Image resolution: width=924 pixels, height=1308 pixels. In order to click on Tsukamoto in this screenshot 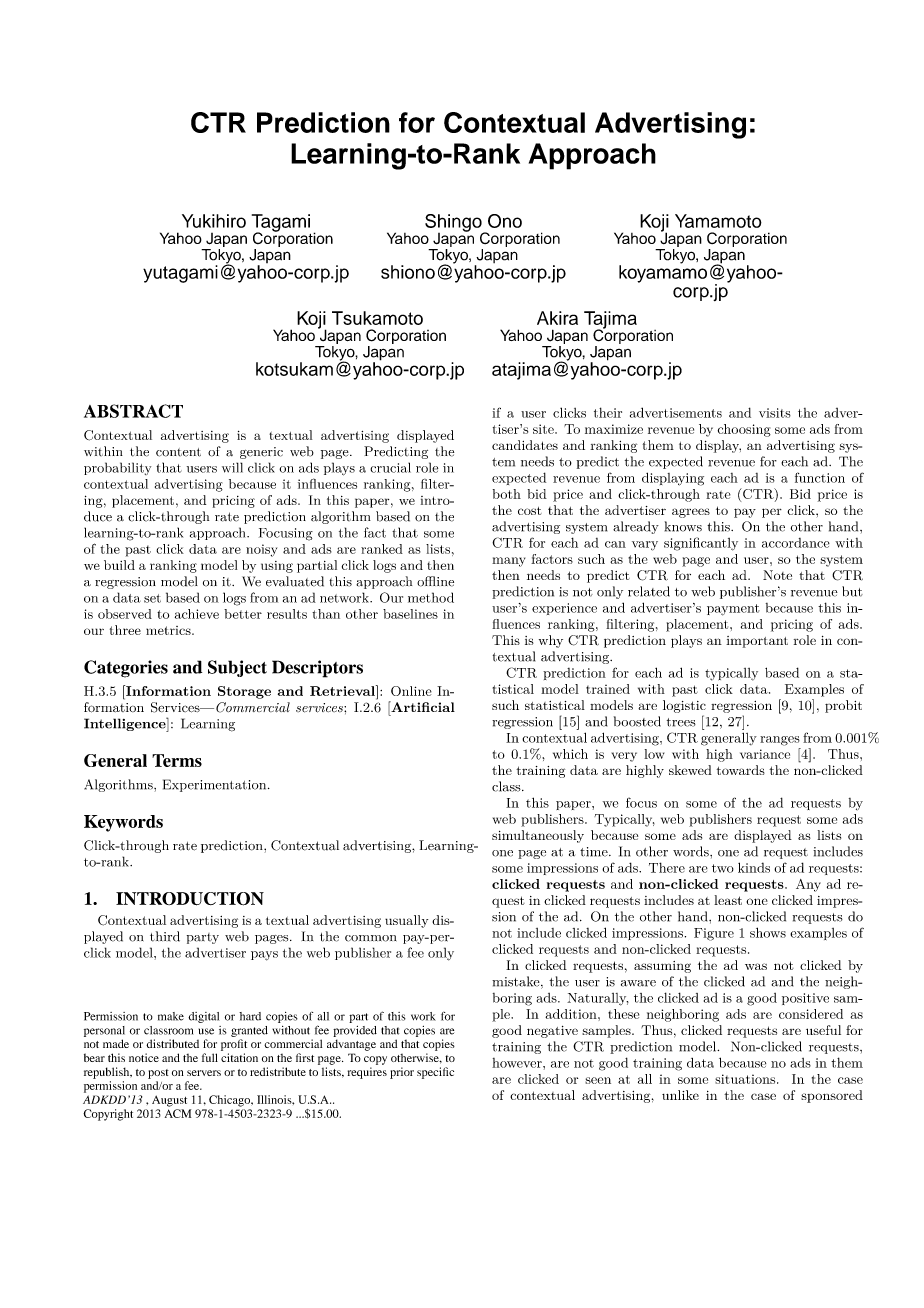, I will do `click(377, 318)`.
